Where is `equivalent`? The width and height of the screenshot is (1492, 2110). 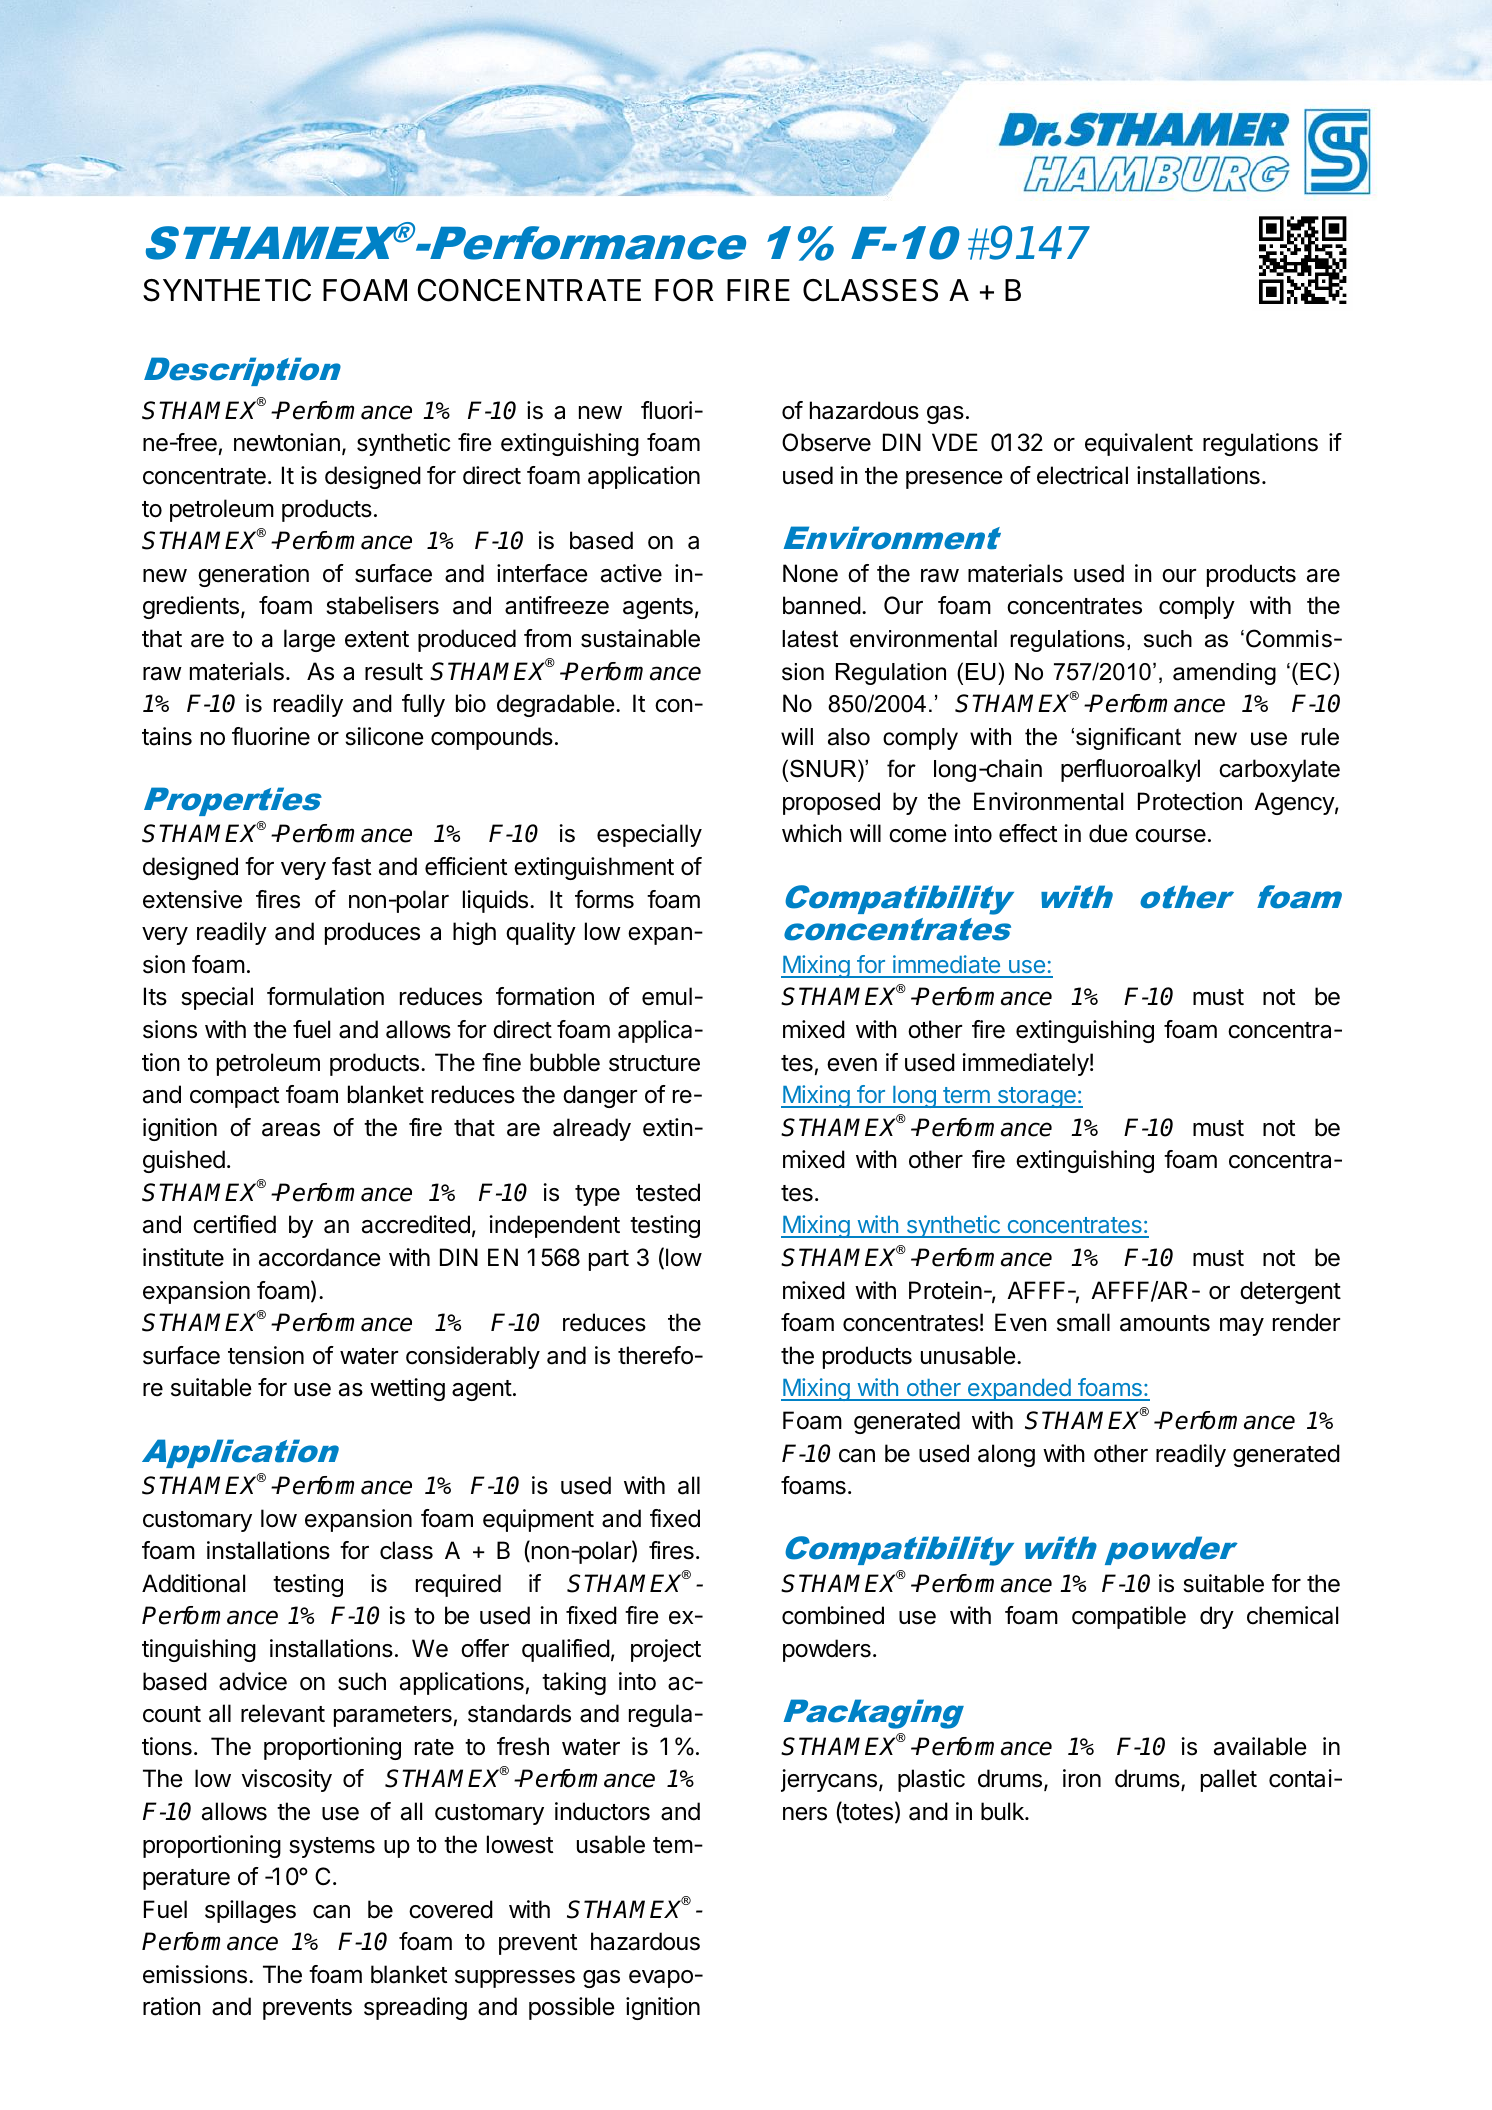
equivalent is located at coordinates (1139, 444).
